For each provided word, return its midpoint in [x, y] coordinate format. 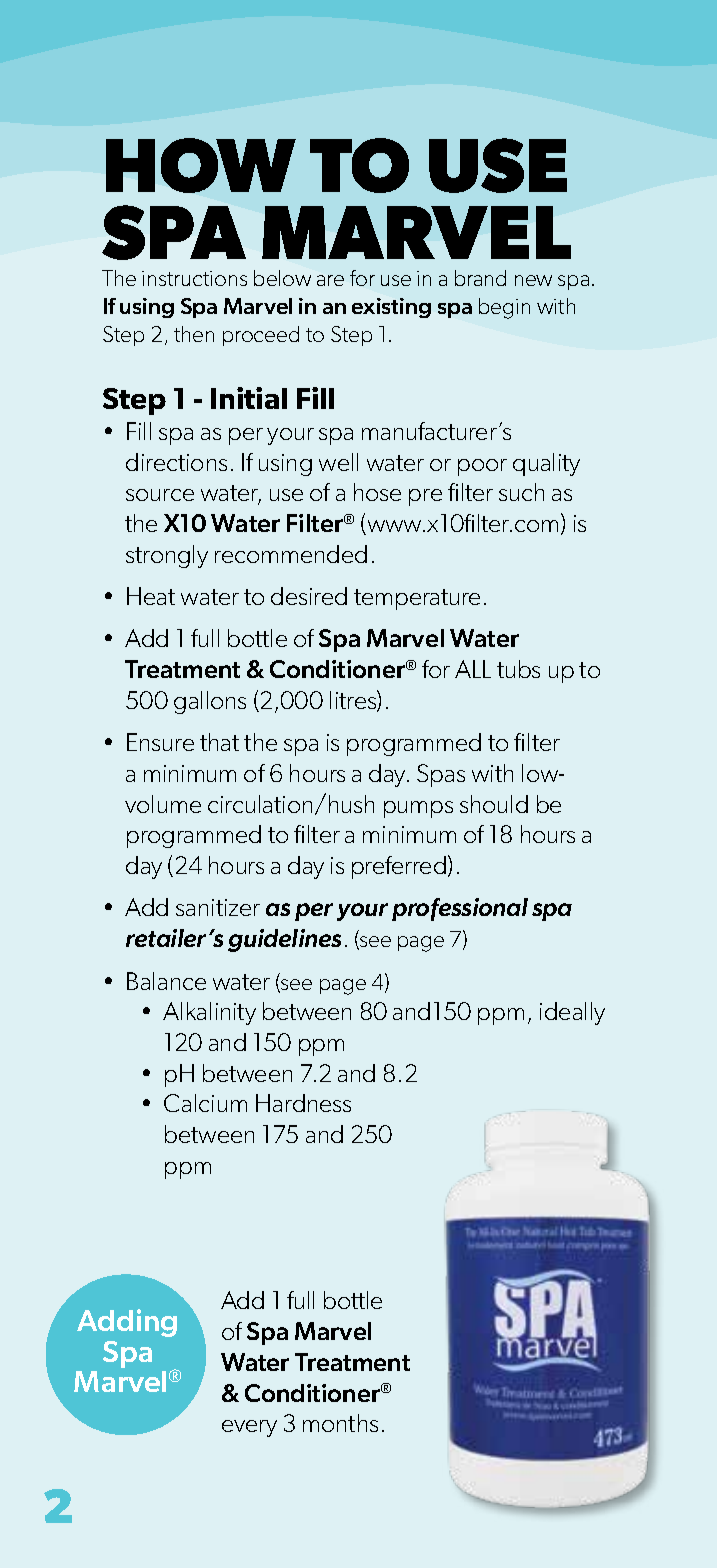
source [160, 495]
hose [377, 492]
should [494, 804]
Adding [127, 1323]
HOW [201, 165]
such [521, 492]
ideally [572, 1013]
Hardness [303, 1103]
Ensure [160, 742]
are [330, 280]
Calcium [205, 1103]
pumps [418, 809]
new [533, 280]
